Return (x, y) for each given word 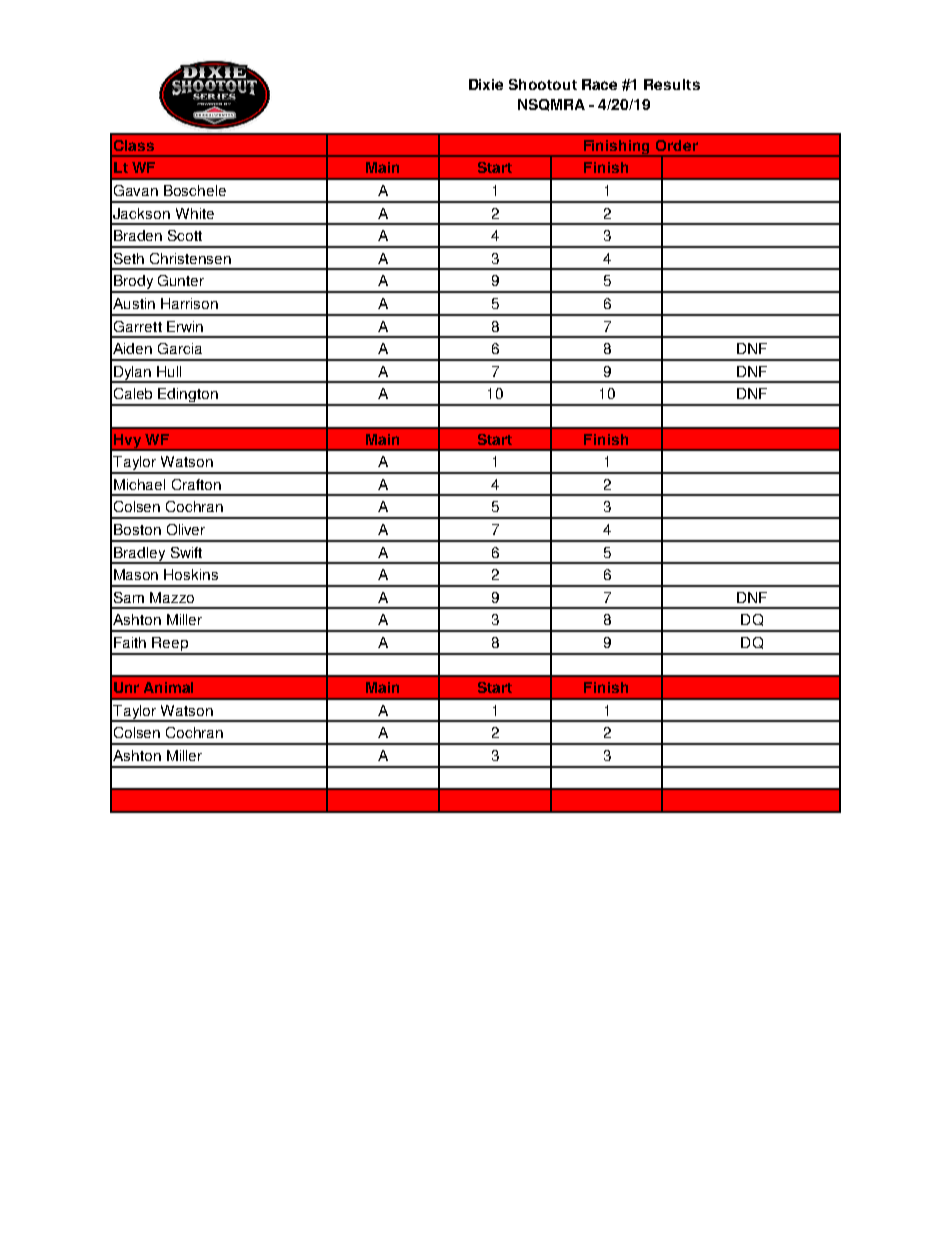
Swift (186, 552)
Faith (130, 642)
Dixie (486, 84)
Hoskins (191, 574)
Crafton (196, 484)
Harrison (189, 303)
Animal (168, 687)
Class (134, 145)
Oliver (186, 529)
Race (599, 84)
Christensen (190, 258)
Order (677, 145)
